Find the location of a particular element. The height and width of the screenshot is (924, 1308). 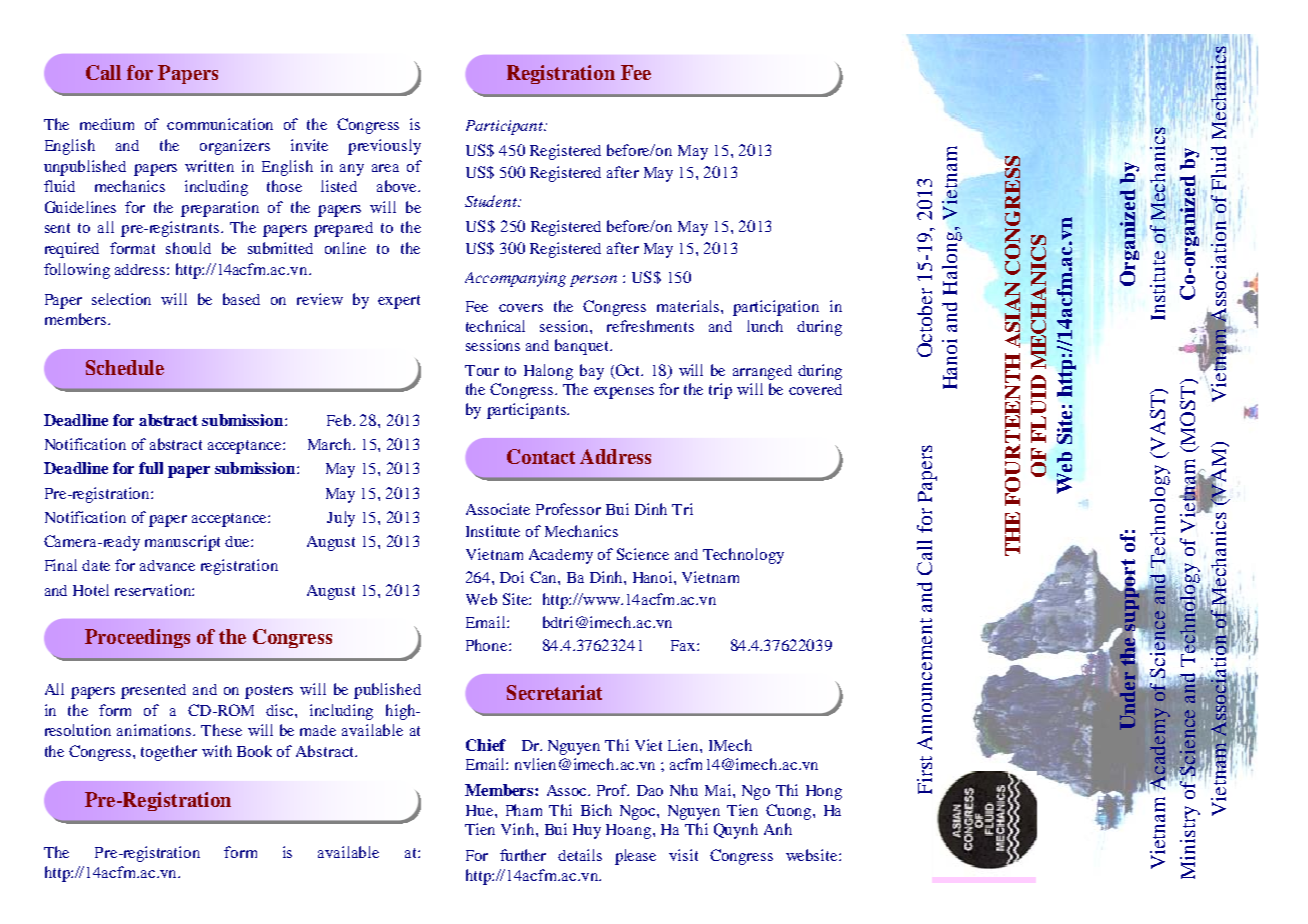

Fax is located at coordinates (684, 645).
